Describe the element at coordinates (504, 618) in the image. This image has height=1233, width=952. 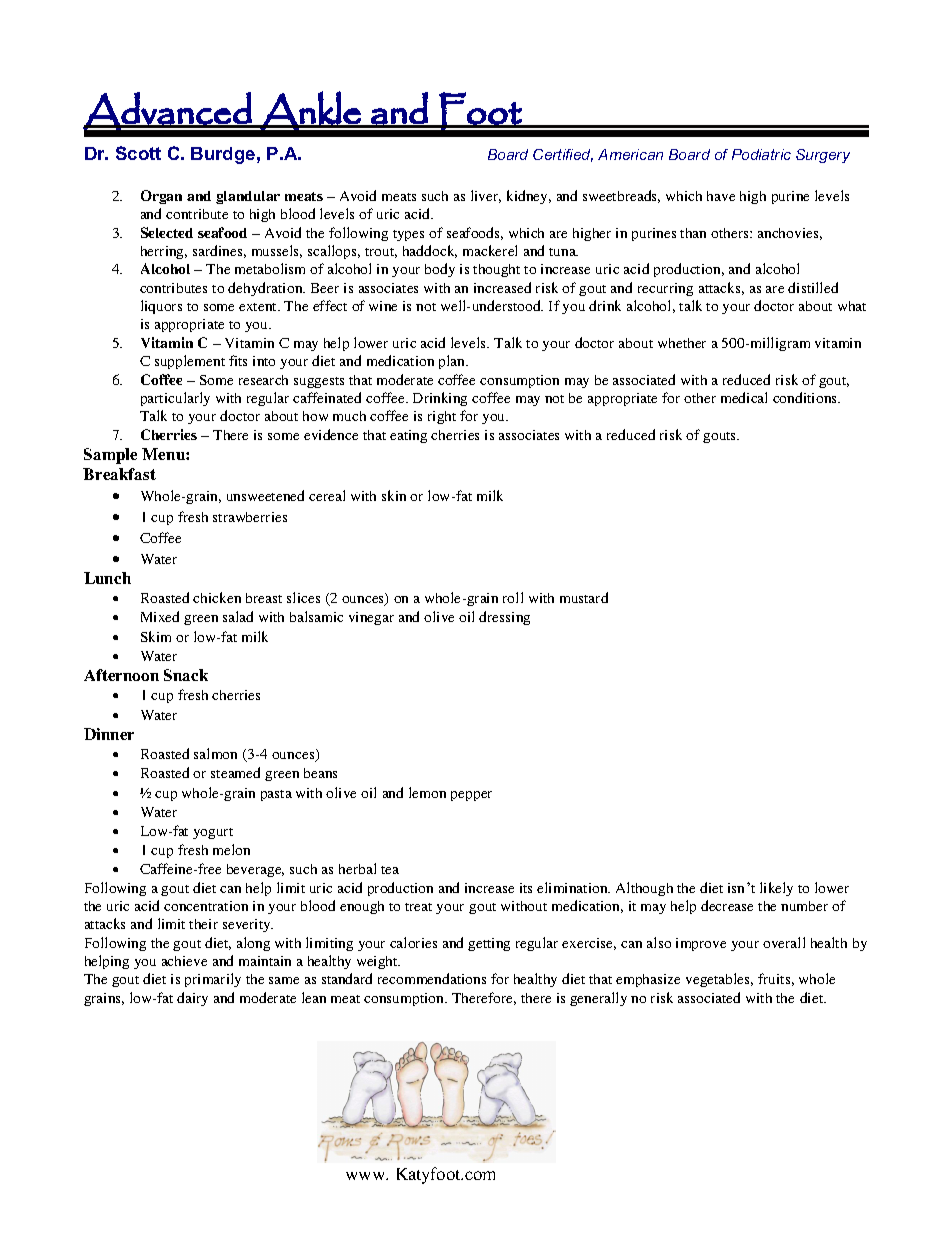
I see `dressing` at that location.
